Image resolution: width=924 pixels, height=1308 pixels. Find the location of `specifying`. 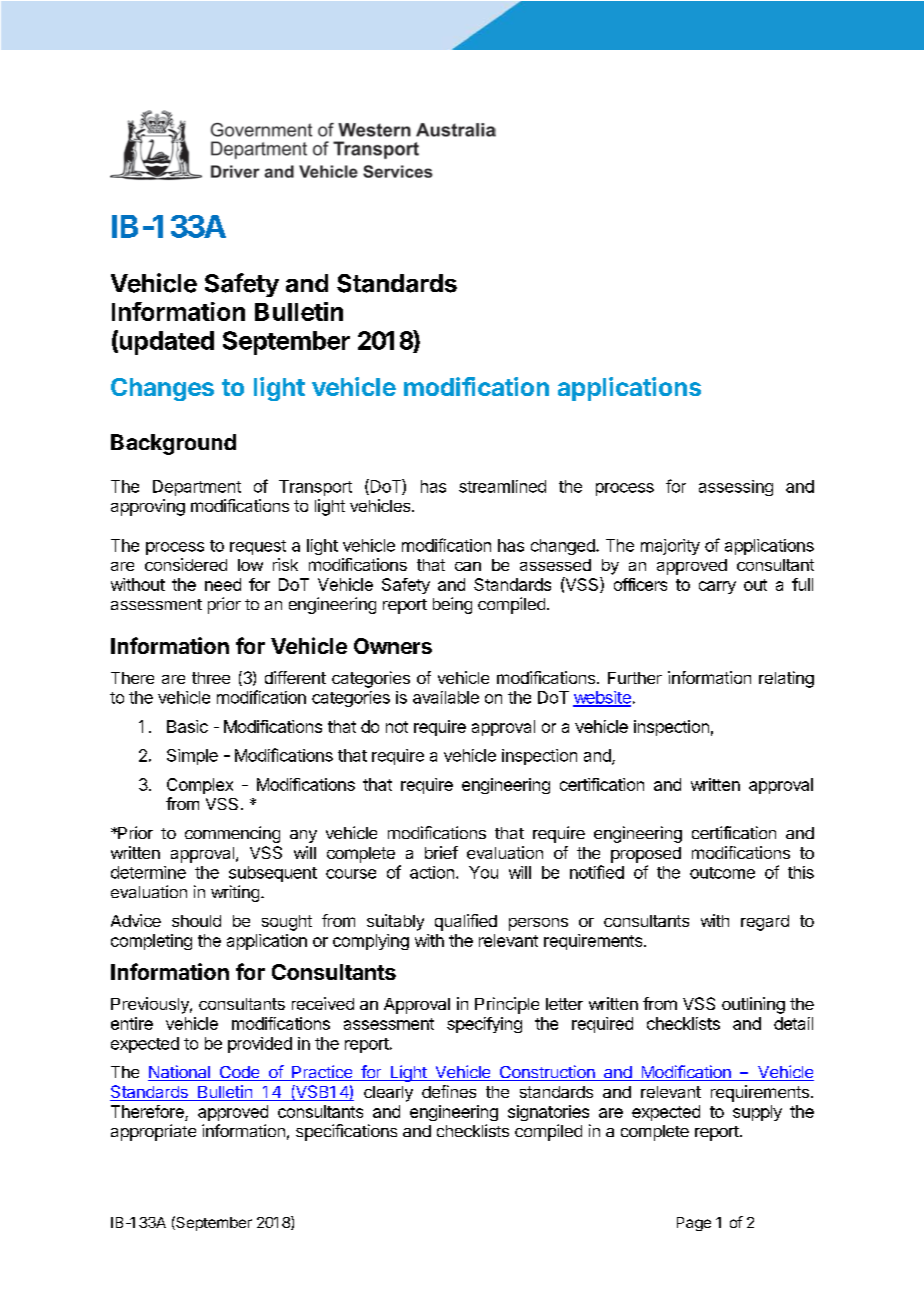

specifying is located at coordinates (484, 1025).
